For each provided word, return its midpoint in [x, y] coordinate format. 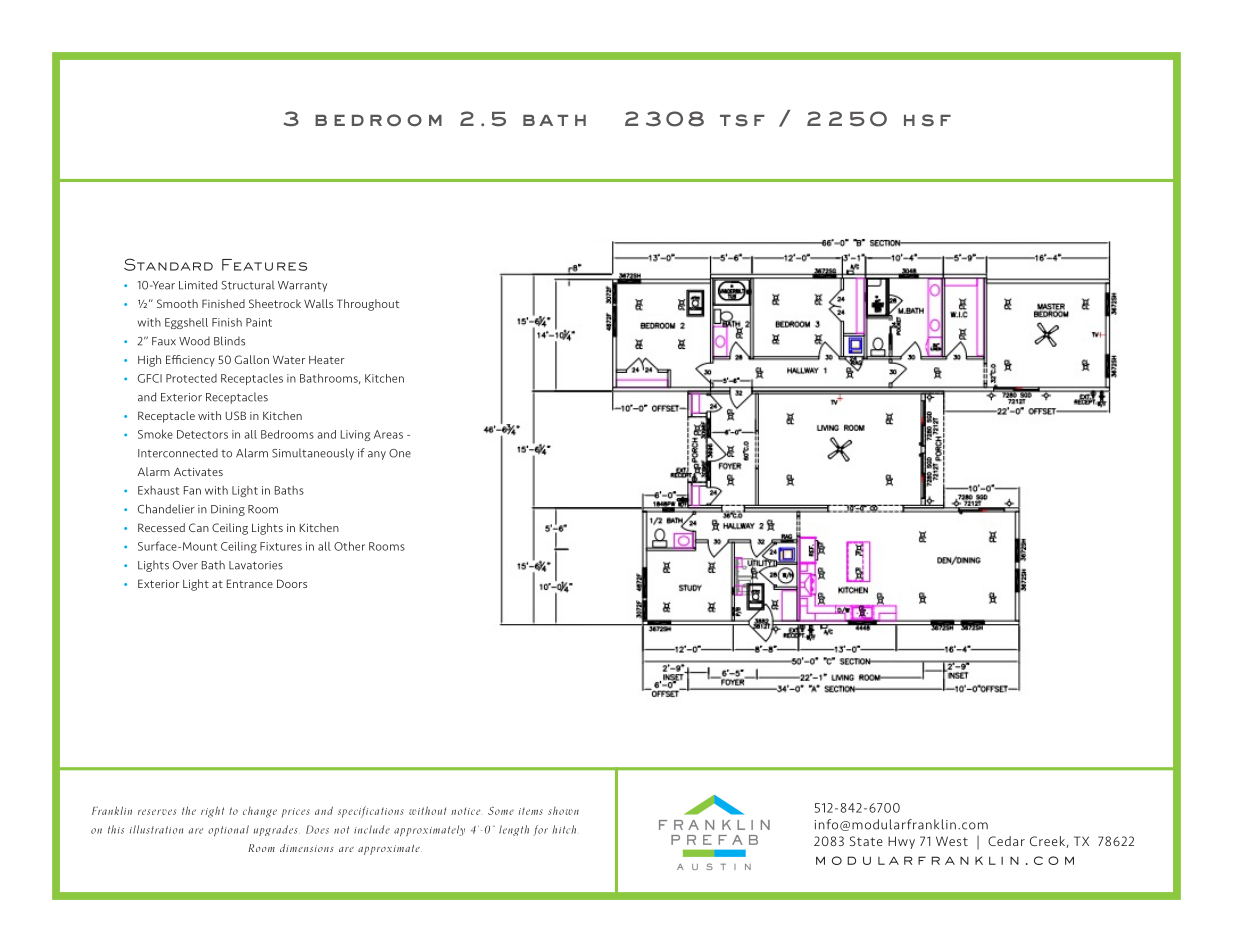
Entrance [250, 583]
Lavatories [256, 565]
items [531, 811]
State [866, 841]
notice [465, 811]
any [377, 455]
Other [349, 546]
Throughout [368, 305]
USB [235, 415]
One [400, 453]
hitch [564, 829]
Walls [318, 303]
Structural [247, 285]
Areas [388, 434]
